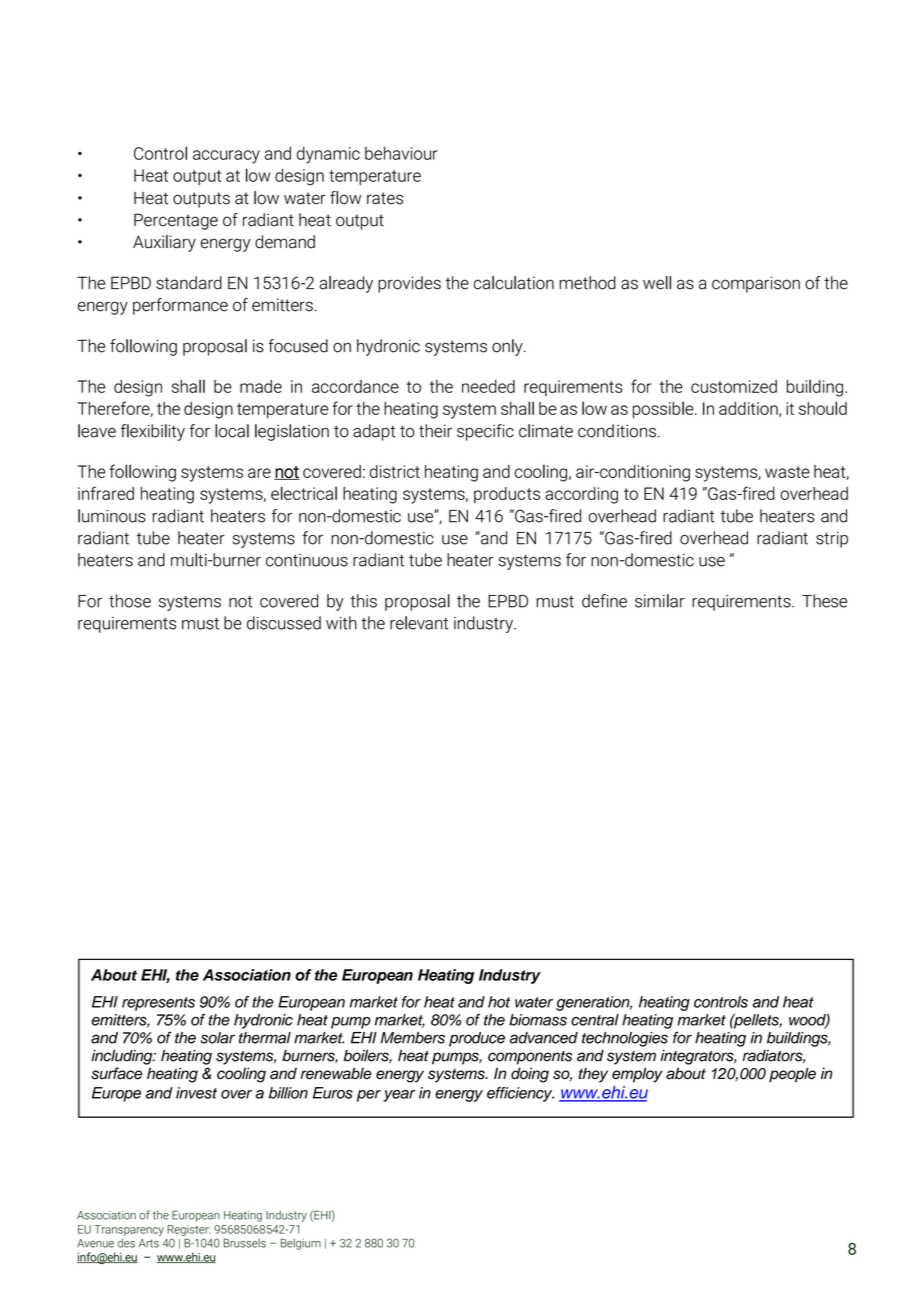 This image has height=1308, width=924. Describe the element at coordinates (188, 1230) in the image. I see `Register` at that location.
